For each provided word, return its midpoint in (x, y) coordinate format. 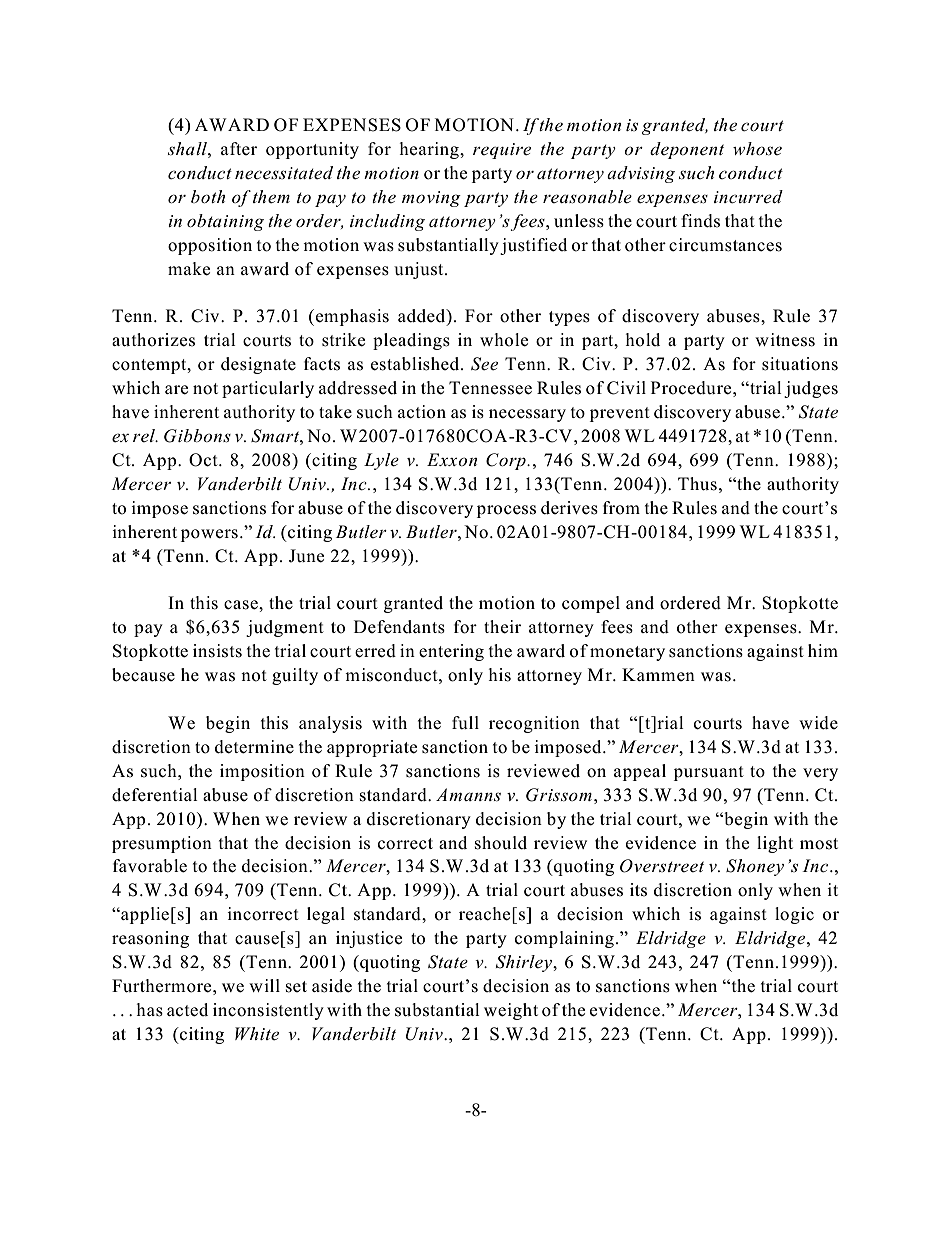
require (502, 151)
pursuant (709, 773)
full (465, 723)
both (208, 196)
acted (187, 1010)
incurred (748, 197)
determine (254, 747)
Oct (204, 460)
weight (511, 1011)
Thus (697, 484)
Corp (507, 461)
